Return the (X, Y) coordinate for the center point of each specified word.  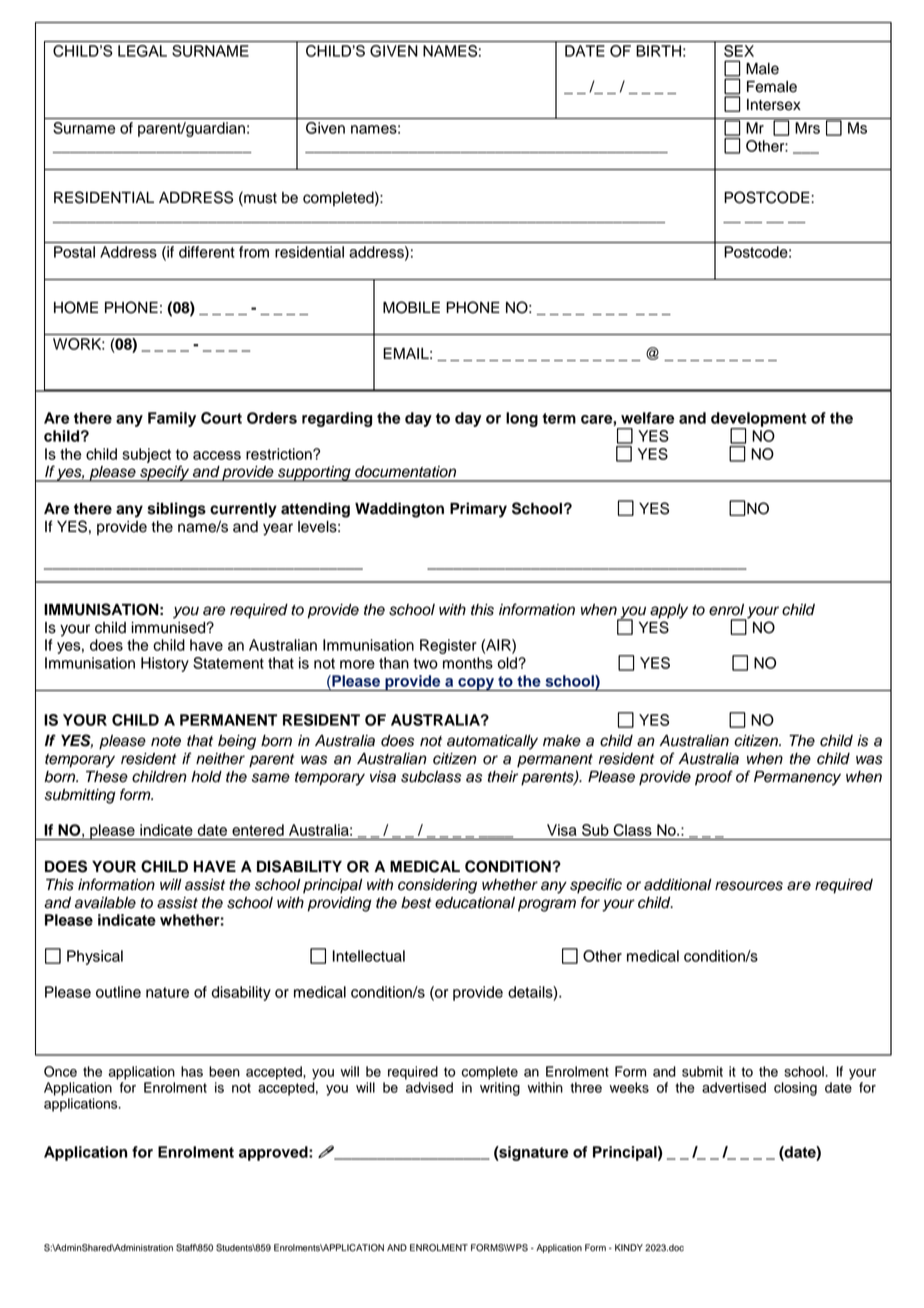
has (192, 1071)
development (759, 420)
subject (146, 455)
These (107, 777)
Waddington (399, 510)
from (254, 252)
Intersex (774, 105)
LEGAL (142, 51)
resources (749, 886)
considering (437, 886)
